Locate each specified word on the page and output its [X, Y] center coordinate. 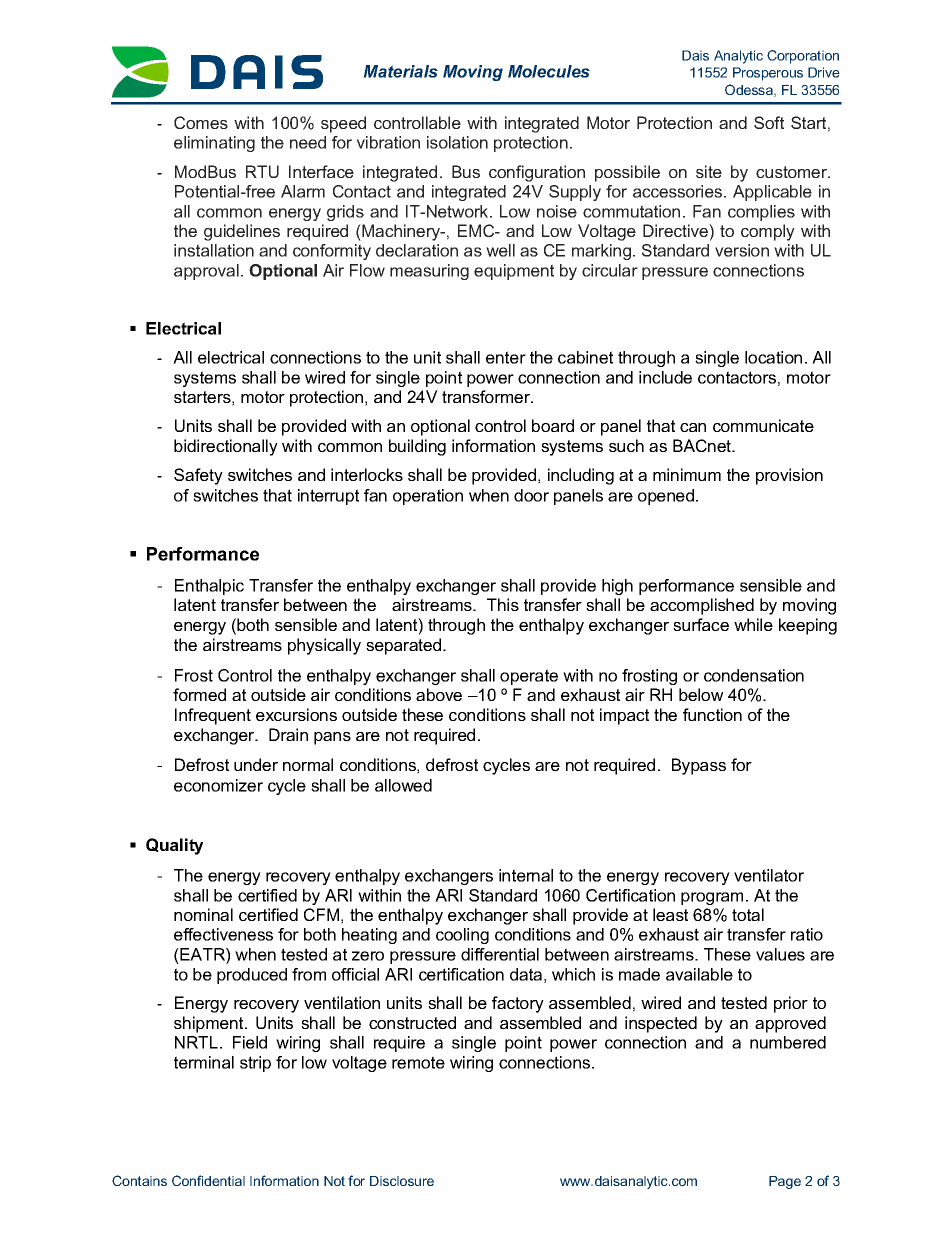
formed [199, 694]
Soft [769, 122]
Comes [201, 122]
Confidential [208, 1180]
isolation [457, 142]
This [503, 604]
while [753, 624]
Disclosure [402, 1181]
